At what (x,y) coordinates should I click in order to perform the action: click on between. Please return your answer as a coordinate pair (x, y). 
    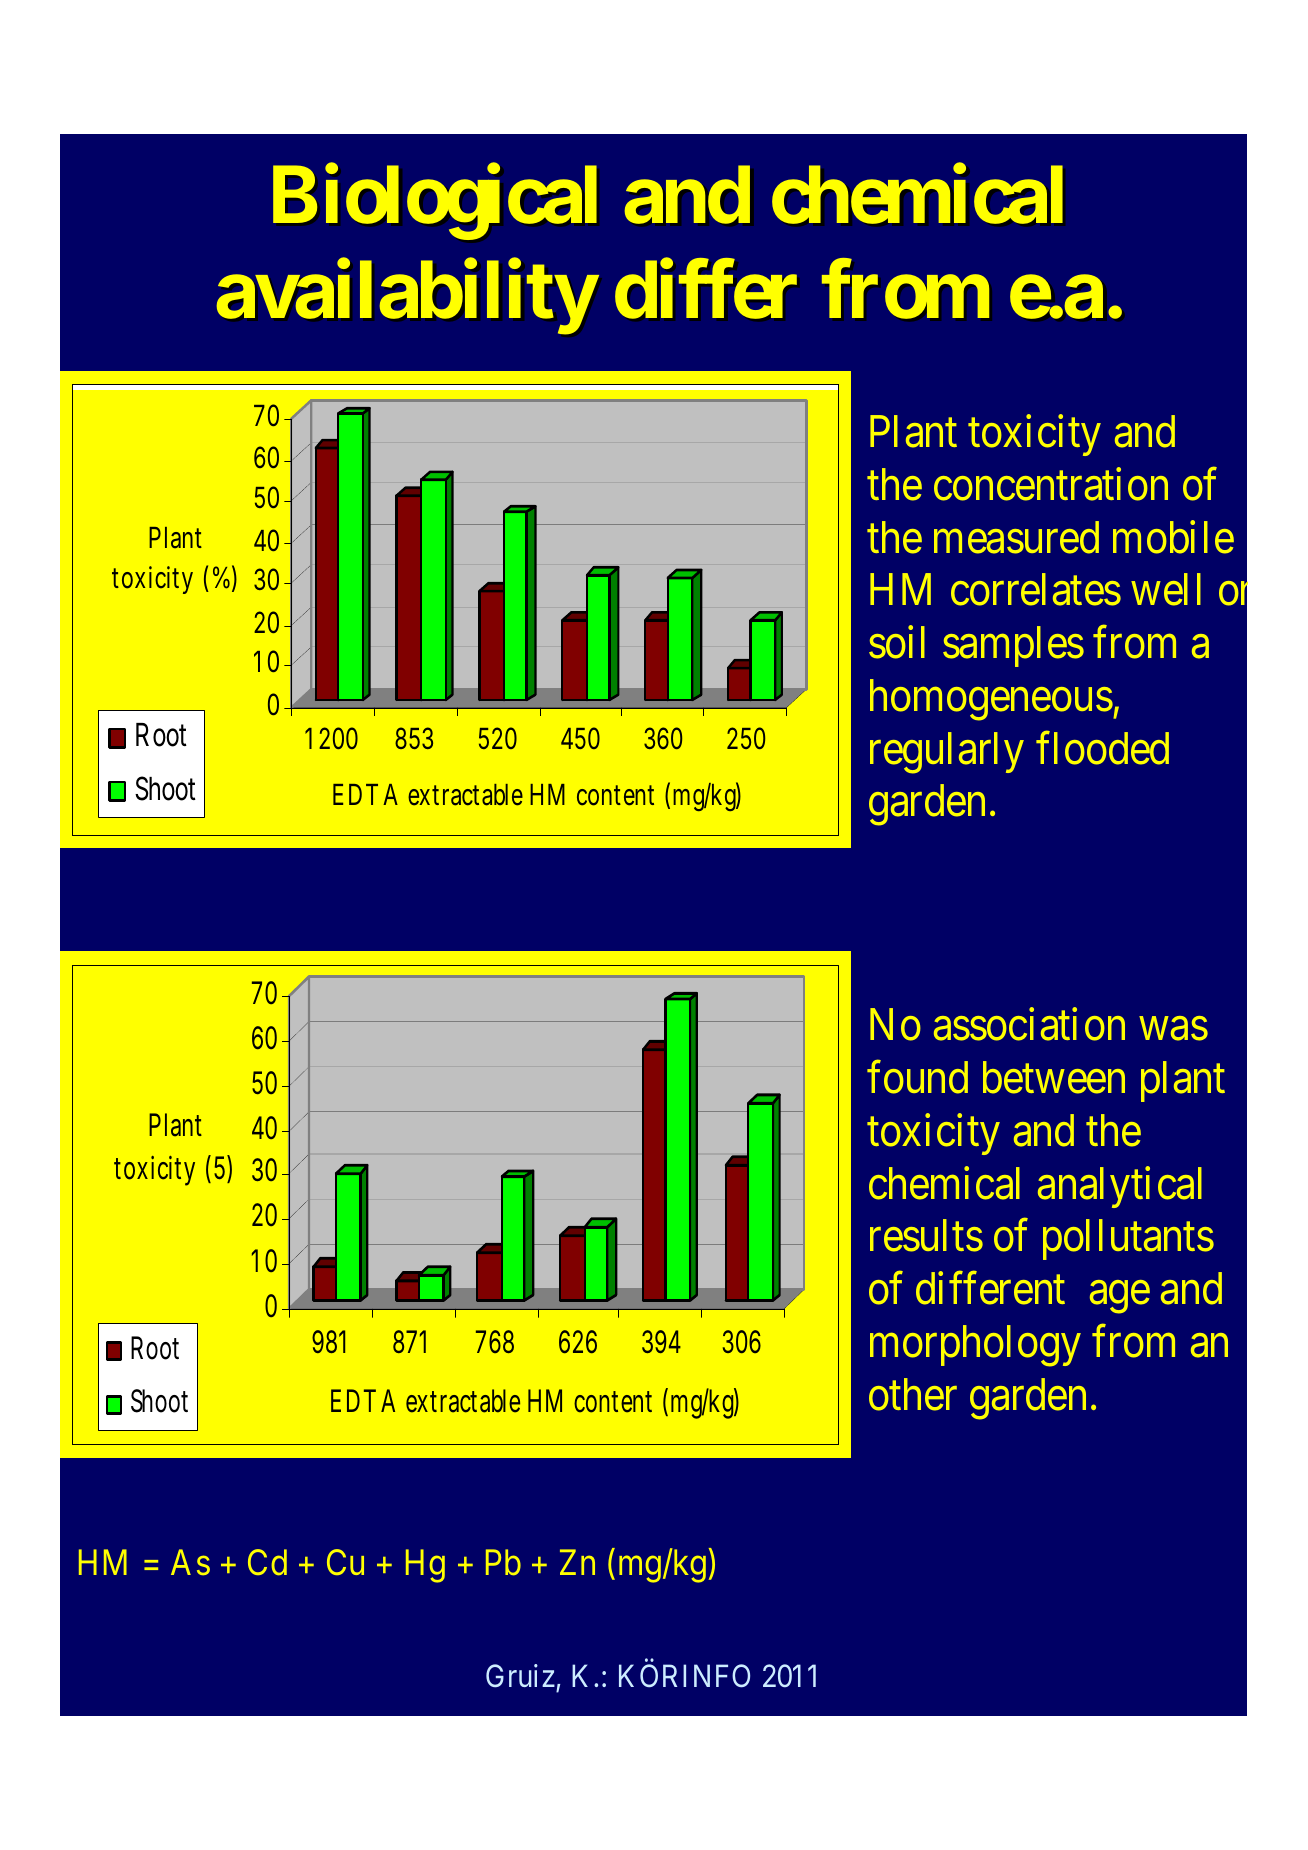
    Looking at the image, I should click on (1054, 1077).
